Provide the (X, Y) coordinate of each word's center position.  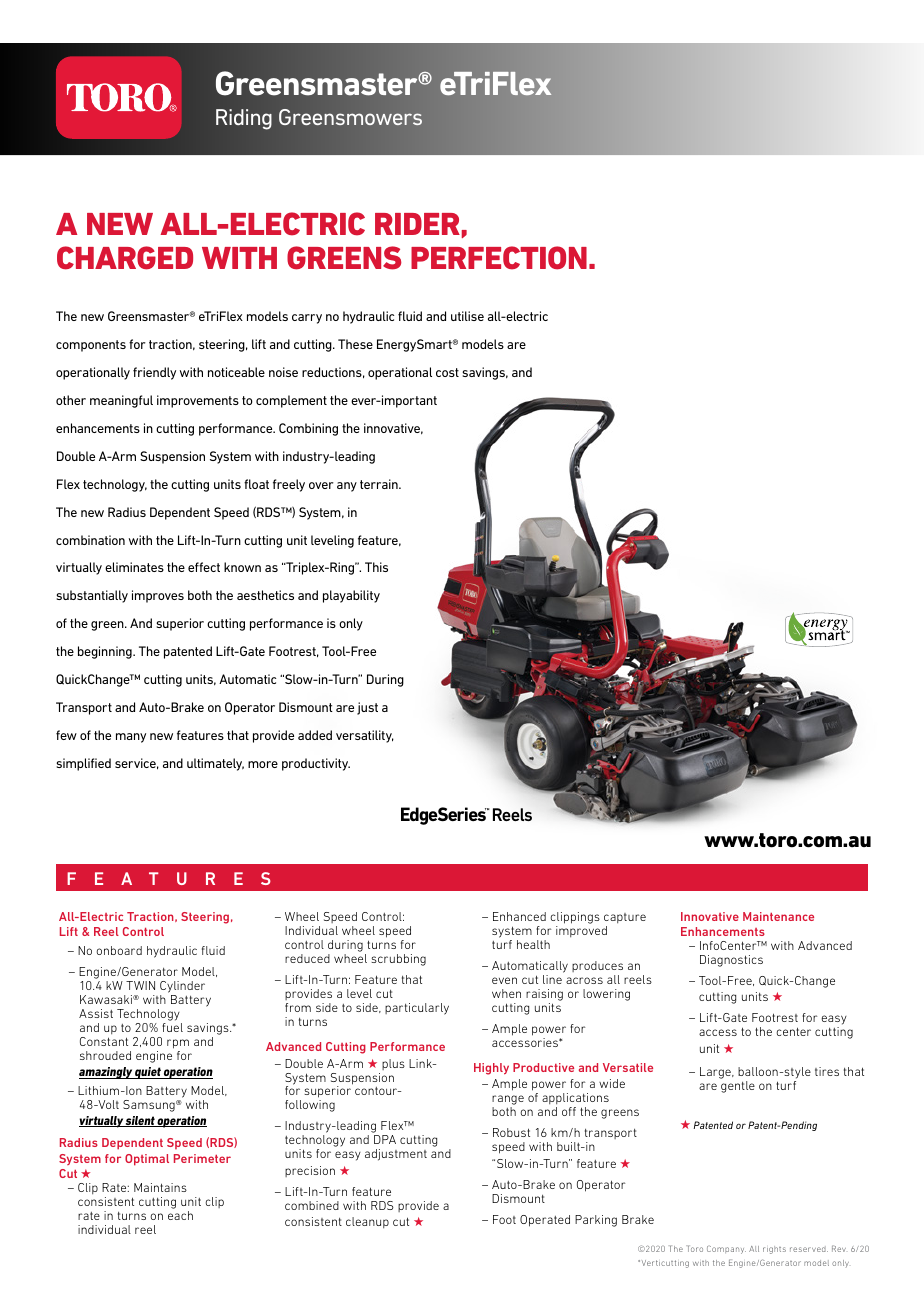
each (180, 1215)
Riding (244, 119)
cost (447, 372)
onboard (119, 950)
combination (90, 540)
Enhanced (519, 916)
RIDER (417, 224)
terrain (380, 484)
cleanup (367, 1222)
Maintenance (778, 916)
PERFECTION (499, 258)
